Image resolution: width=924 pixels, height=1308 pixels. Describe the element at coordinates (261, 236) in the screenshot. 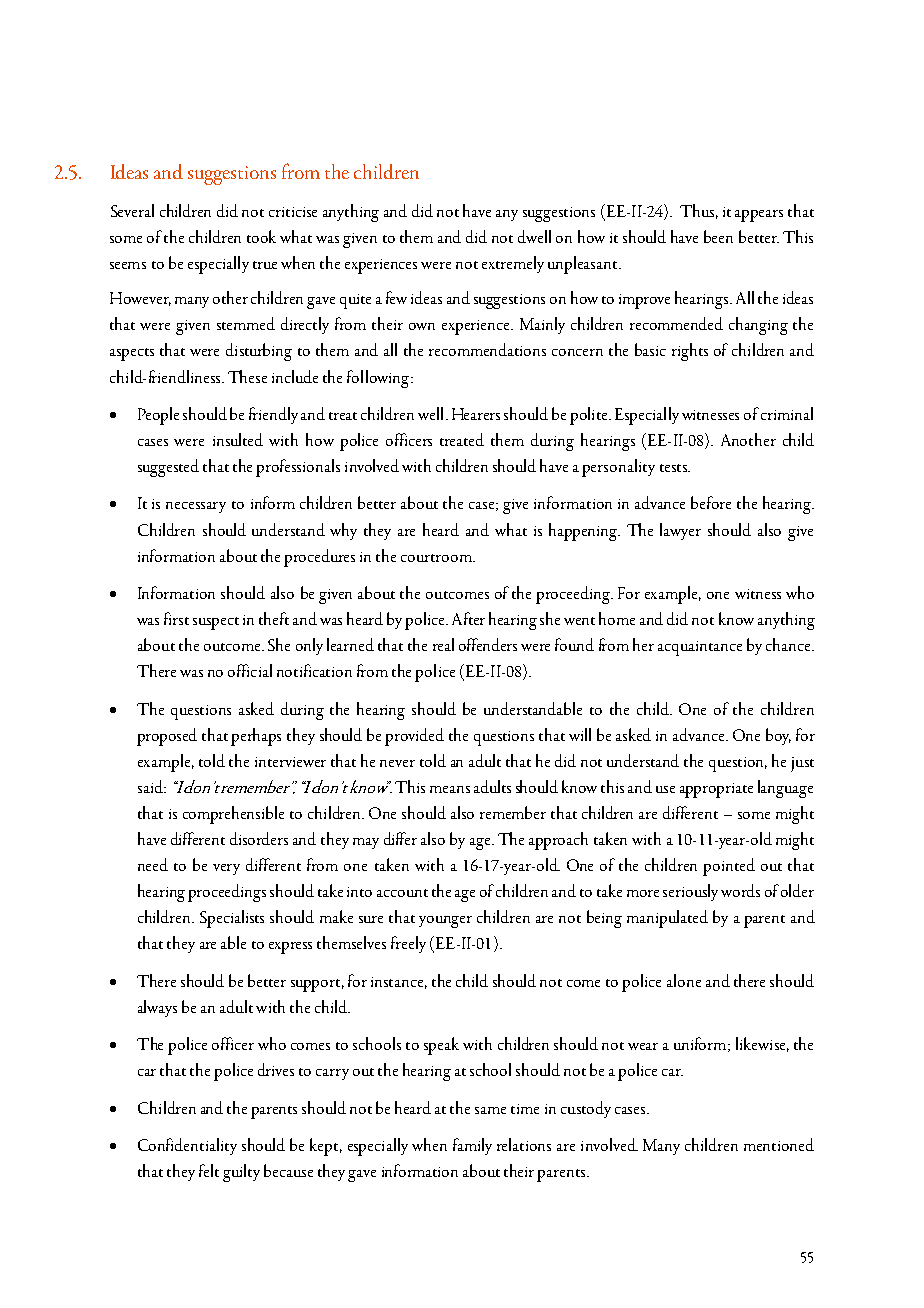

I see `took` at that location.
